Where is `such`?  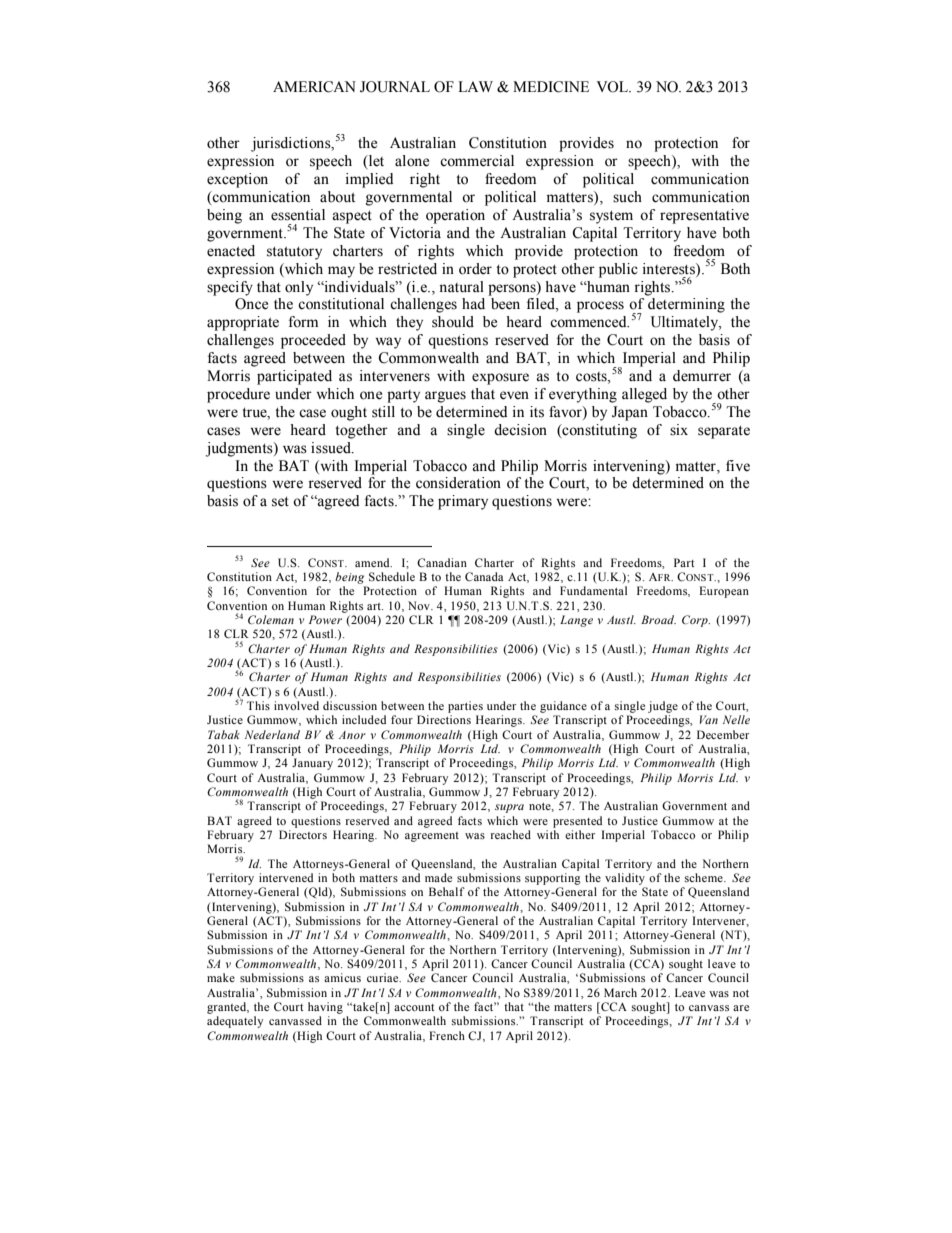
such is located at coordinates (627, 197).
